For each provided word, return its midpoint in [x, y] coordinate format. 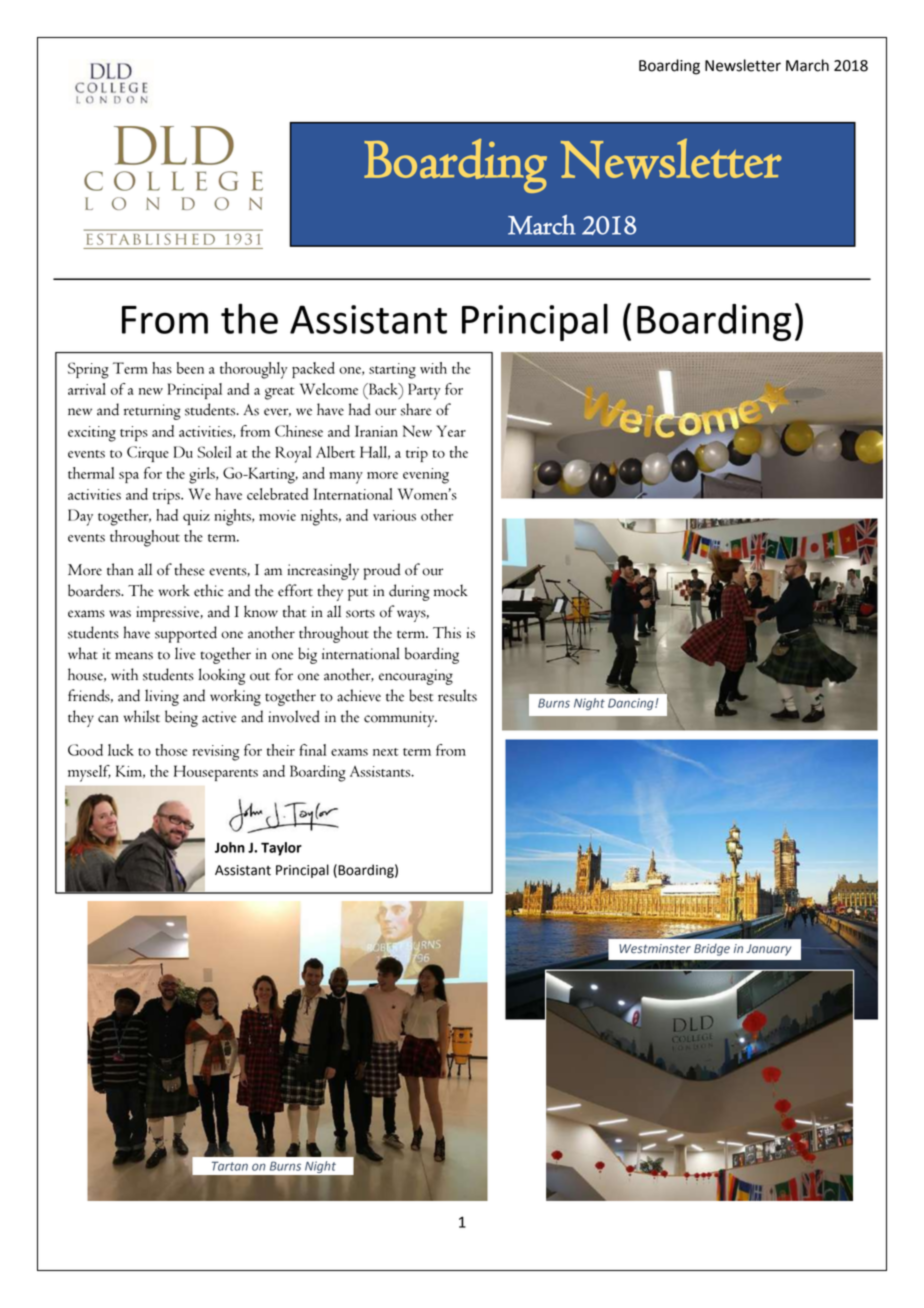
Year [451, 431]
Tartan [230, 1166]
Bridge [712, 950]
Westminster [655, 949]
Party [424, 391]
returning [152, 412]
